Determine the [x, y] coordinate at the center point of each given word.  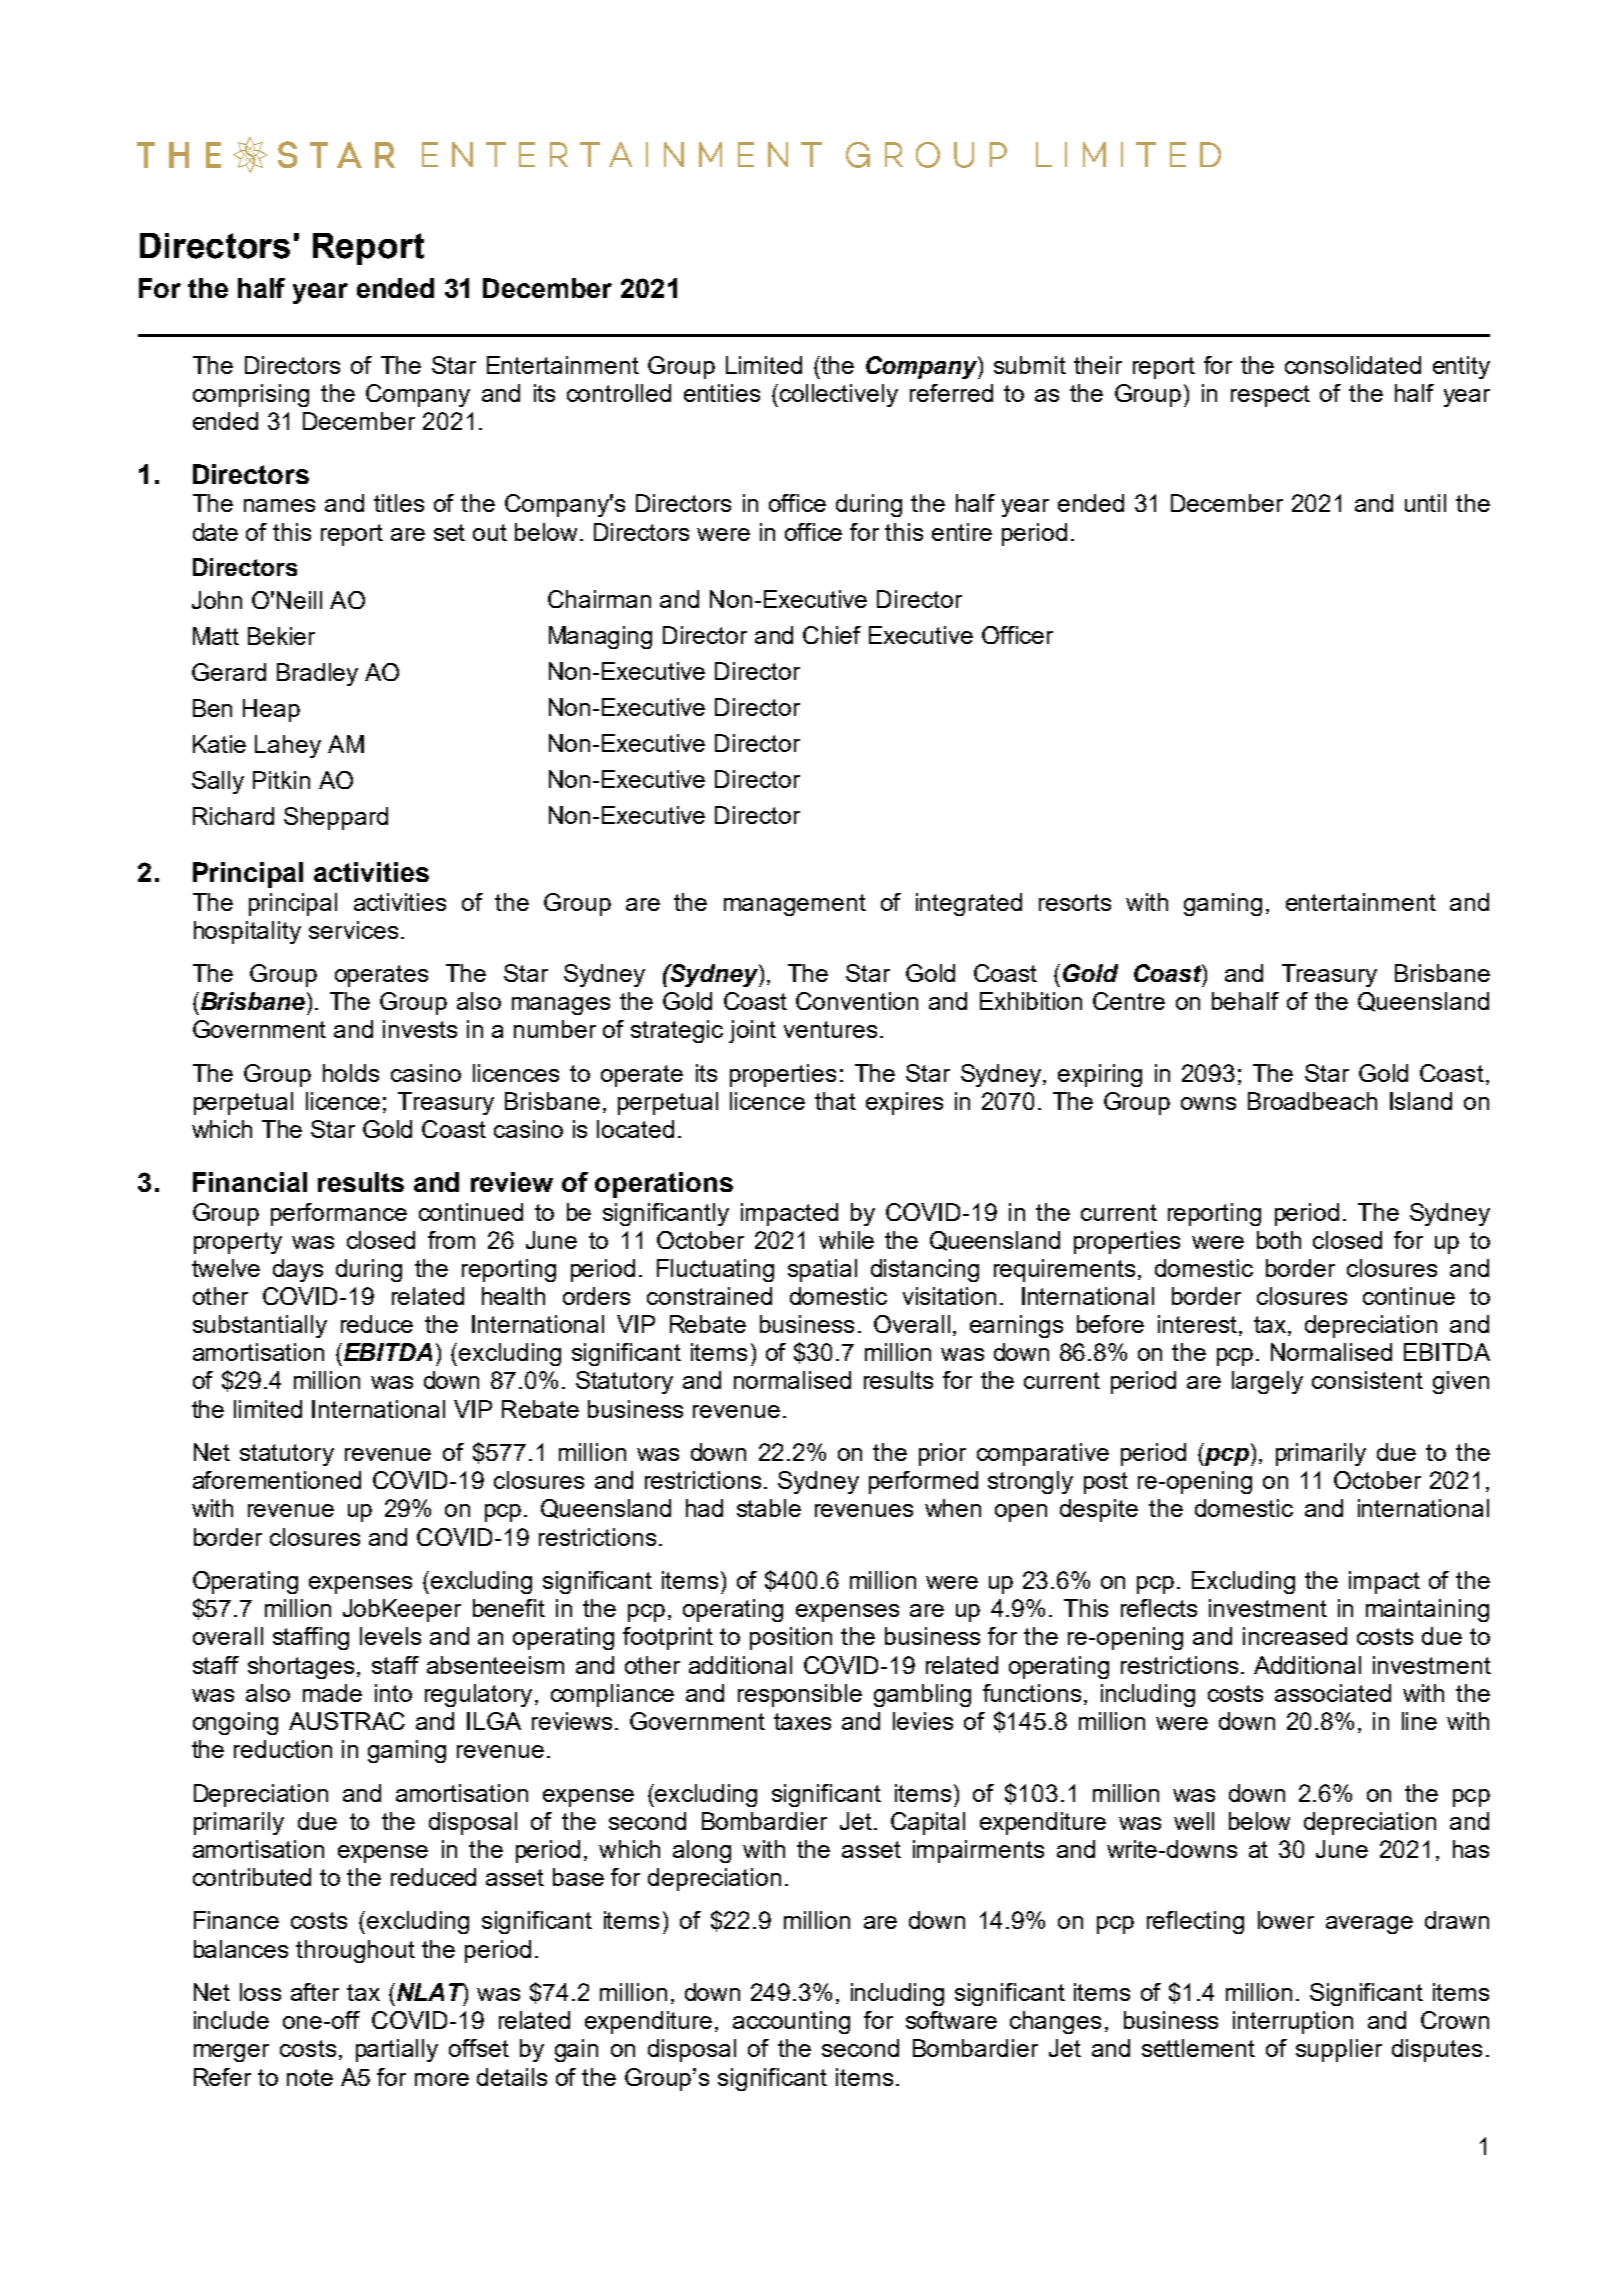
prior [942, 1454]
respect [1270, 396]
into [393, 1693]
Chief [832, 635]
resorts [1075, 902]
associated [1333, 1693]
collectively [839, 395]
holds [351, 1073]
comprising [251, 395]
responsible [800, 1695]
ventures [830, 1029]
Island [1421, 1101]
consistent [1367, 1380]
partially [397, 2050]
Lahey [288, 746]
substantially [260, 1326]
